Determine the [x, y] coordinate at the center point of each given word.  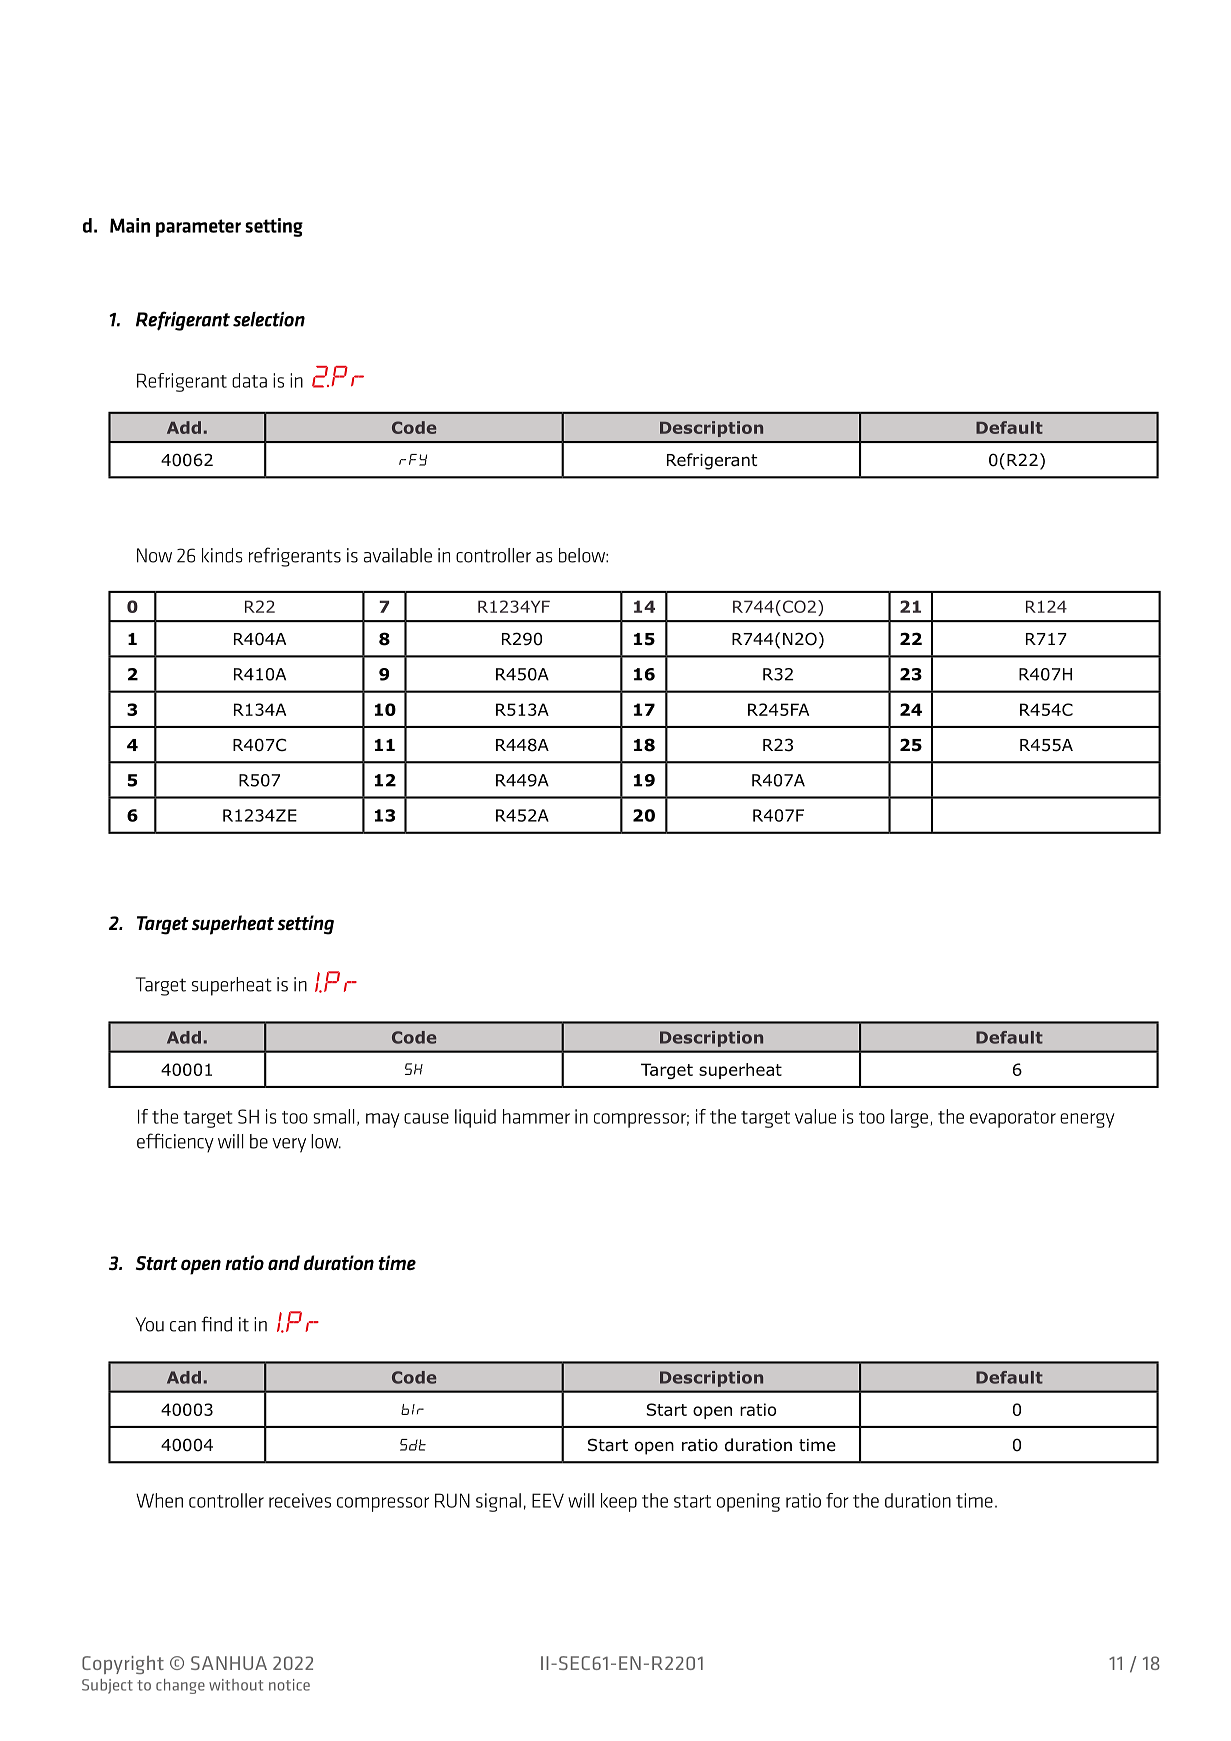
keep [619, 1502]
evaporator [1013, 1119]
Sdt [413, 1445]
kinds [222, 555]
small [334, 1116]
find [216, 1324]
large [909, 1118]
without [236, 1685]
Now [154, 555]
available [398, 555]
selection [269, 319]
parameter [198, 228]
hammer [536, 1116]
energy [1087, 1120]
